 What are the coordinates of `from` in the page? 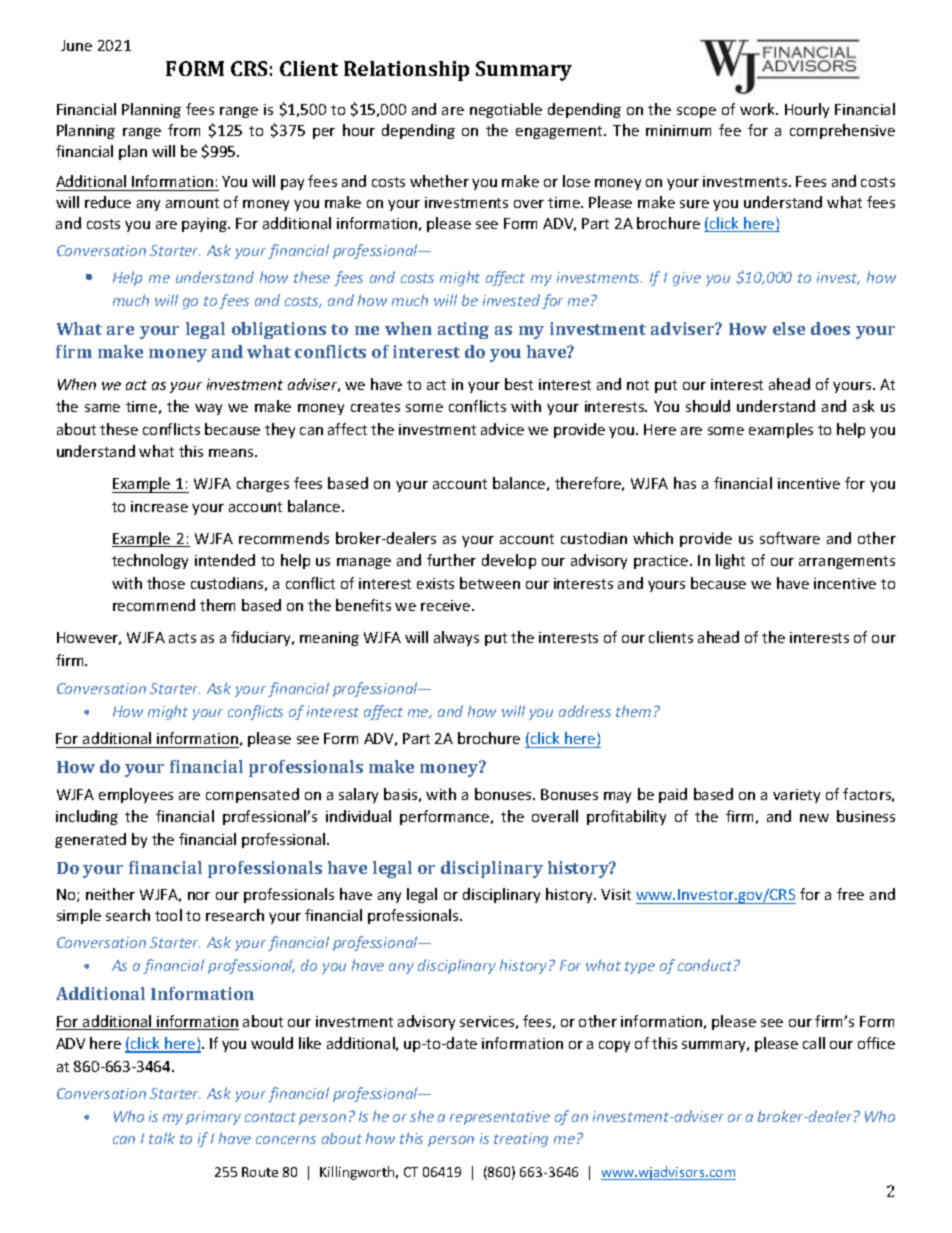 It's located at (184, 130).
